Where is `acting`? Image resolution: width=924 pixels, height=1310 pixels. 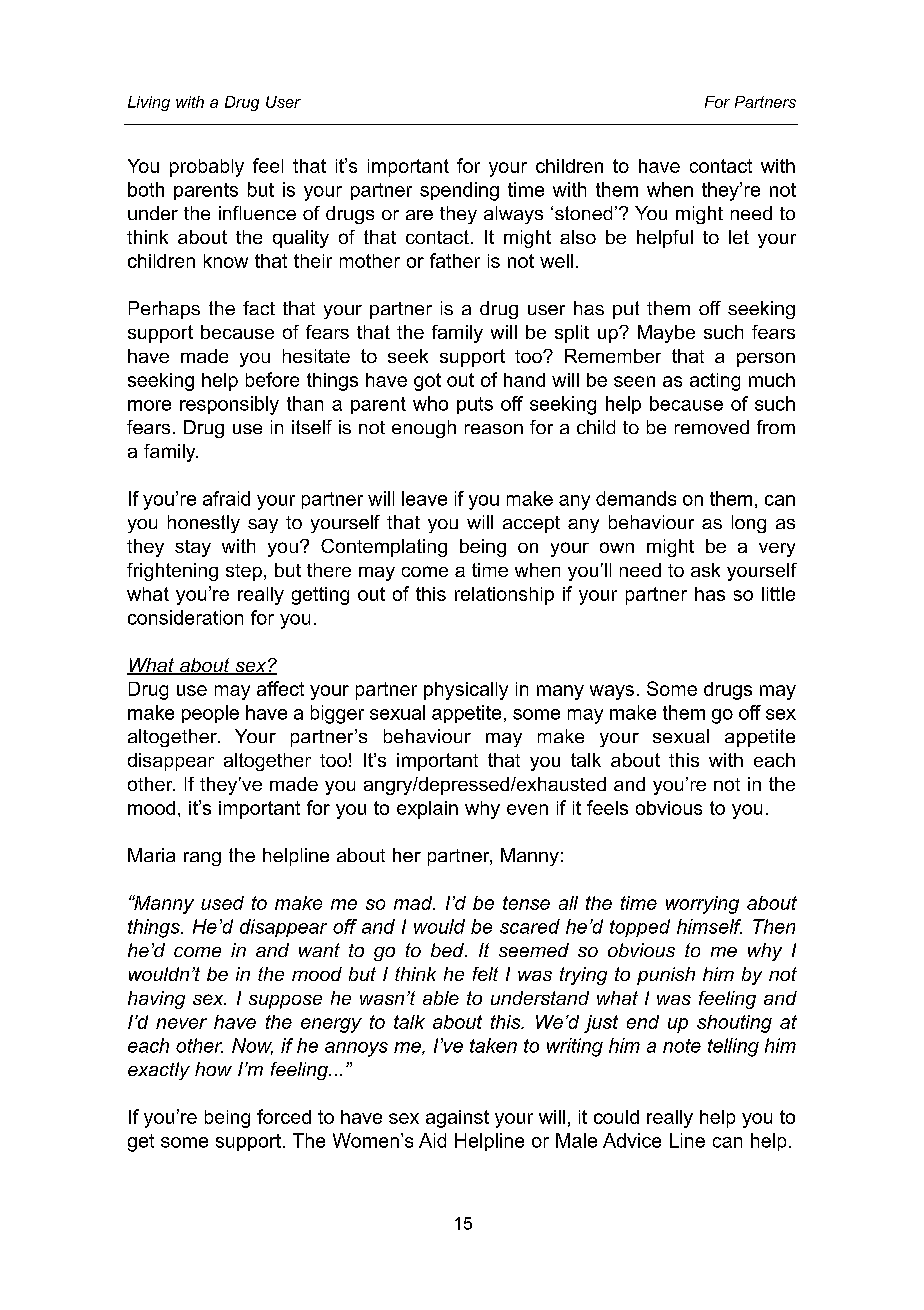 acting is located at coordinates (715, 382).
